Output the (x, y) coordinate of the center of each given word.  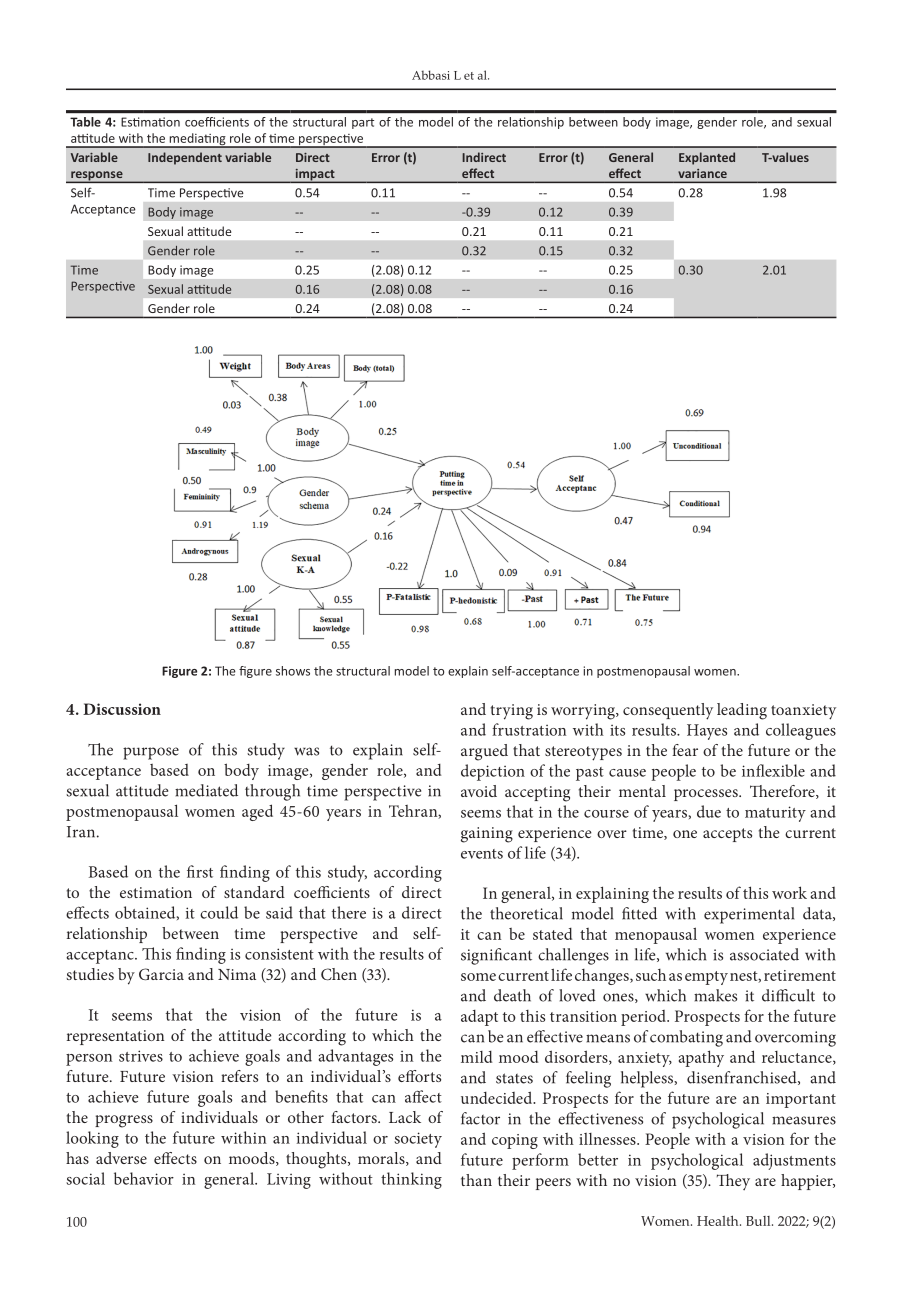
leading (742, 711)
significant (496, 956)
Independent (185, 158)
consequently (668, 711)
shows (293, 671)
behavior (144, 1178)
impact (315, 176)
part (363, 123)
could (219, 912)
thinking (411, 1180)
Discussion (122, 709)
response (97, 177)
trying (512, 712)
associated (764, 954)
